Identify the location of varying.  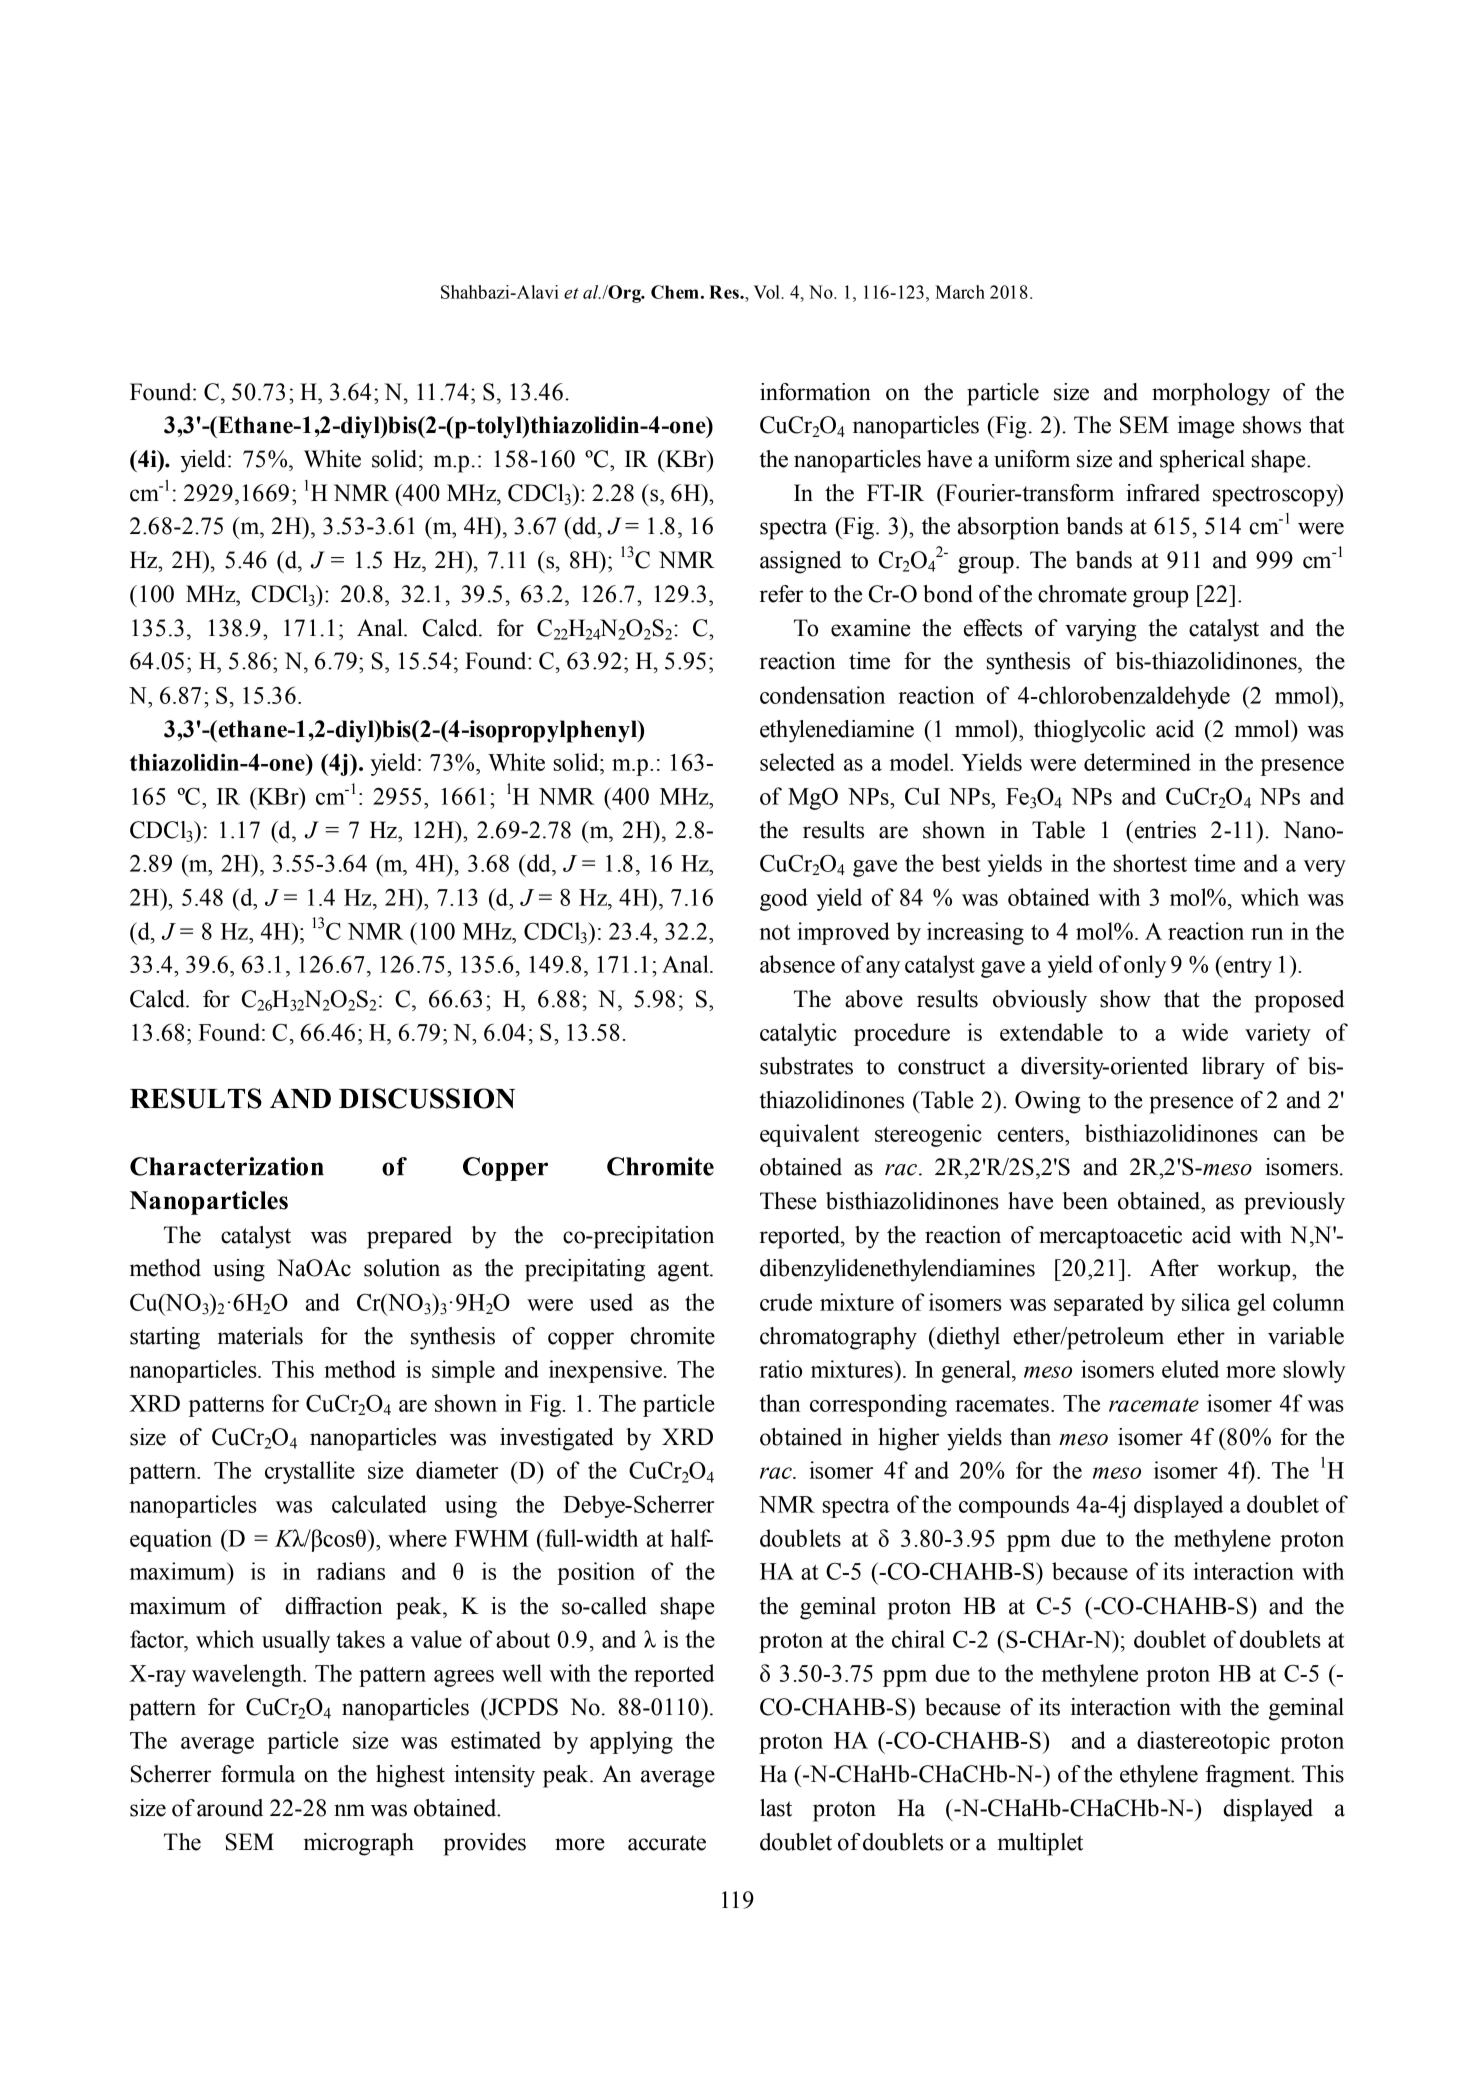
(1101, 630).
